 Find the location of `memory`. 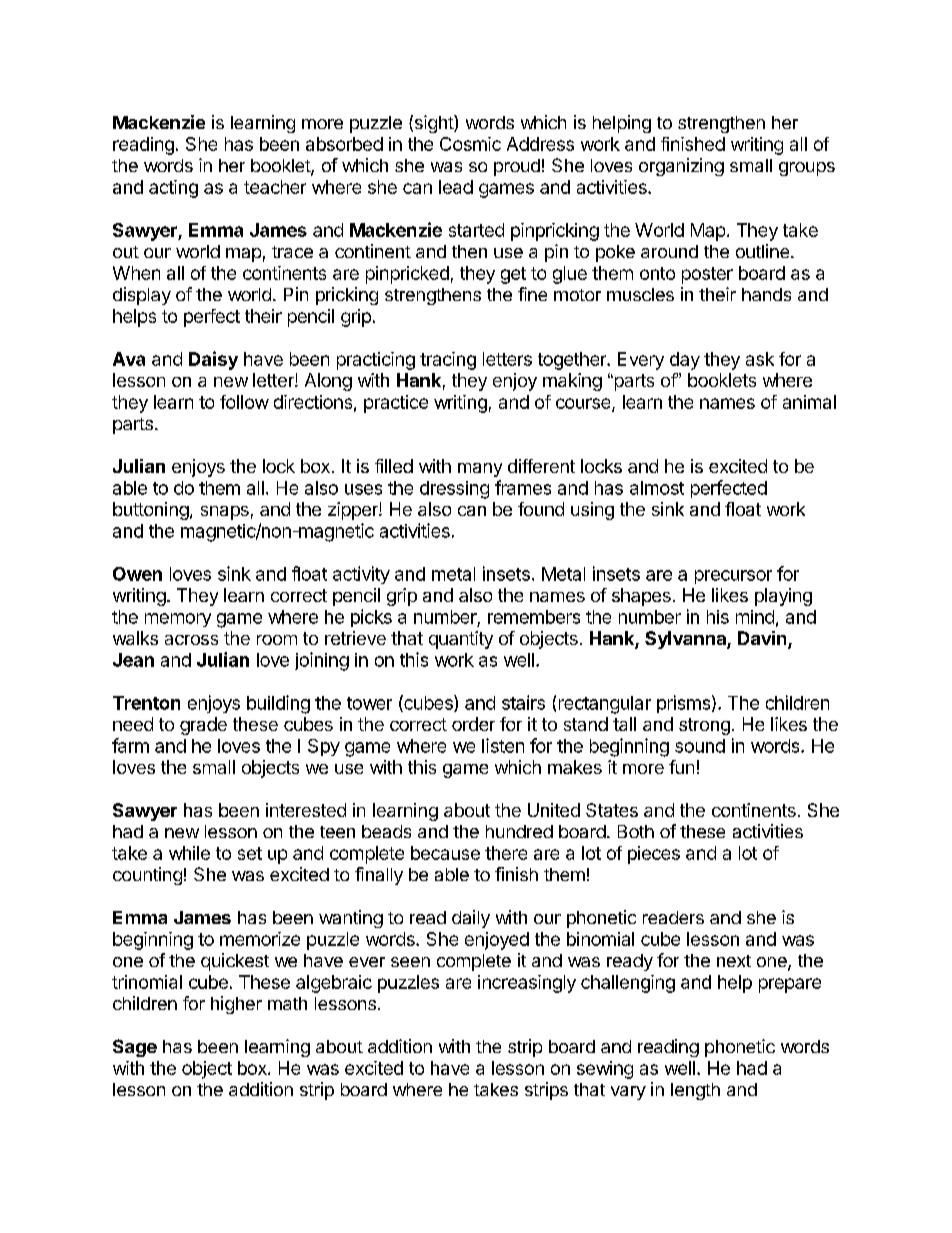

memory is located at coordinates (178, 620).
